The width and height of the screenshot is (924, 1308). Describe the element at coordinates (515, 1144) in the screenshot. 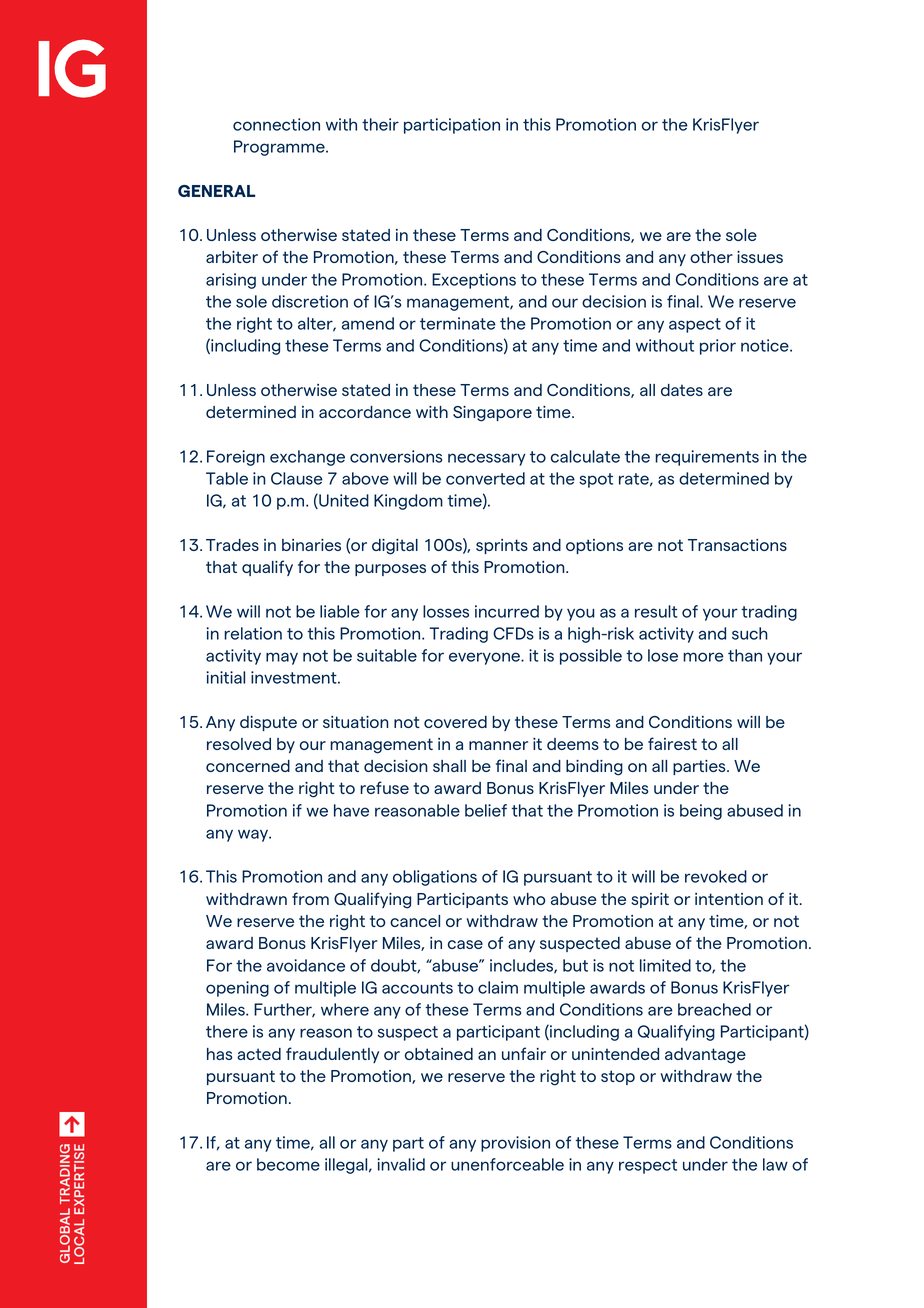

I see `provision` at that location.
